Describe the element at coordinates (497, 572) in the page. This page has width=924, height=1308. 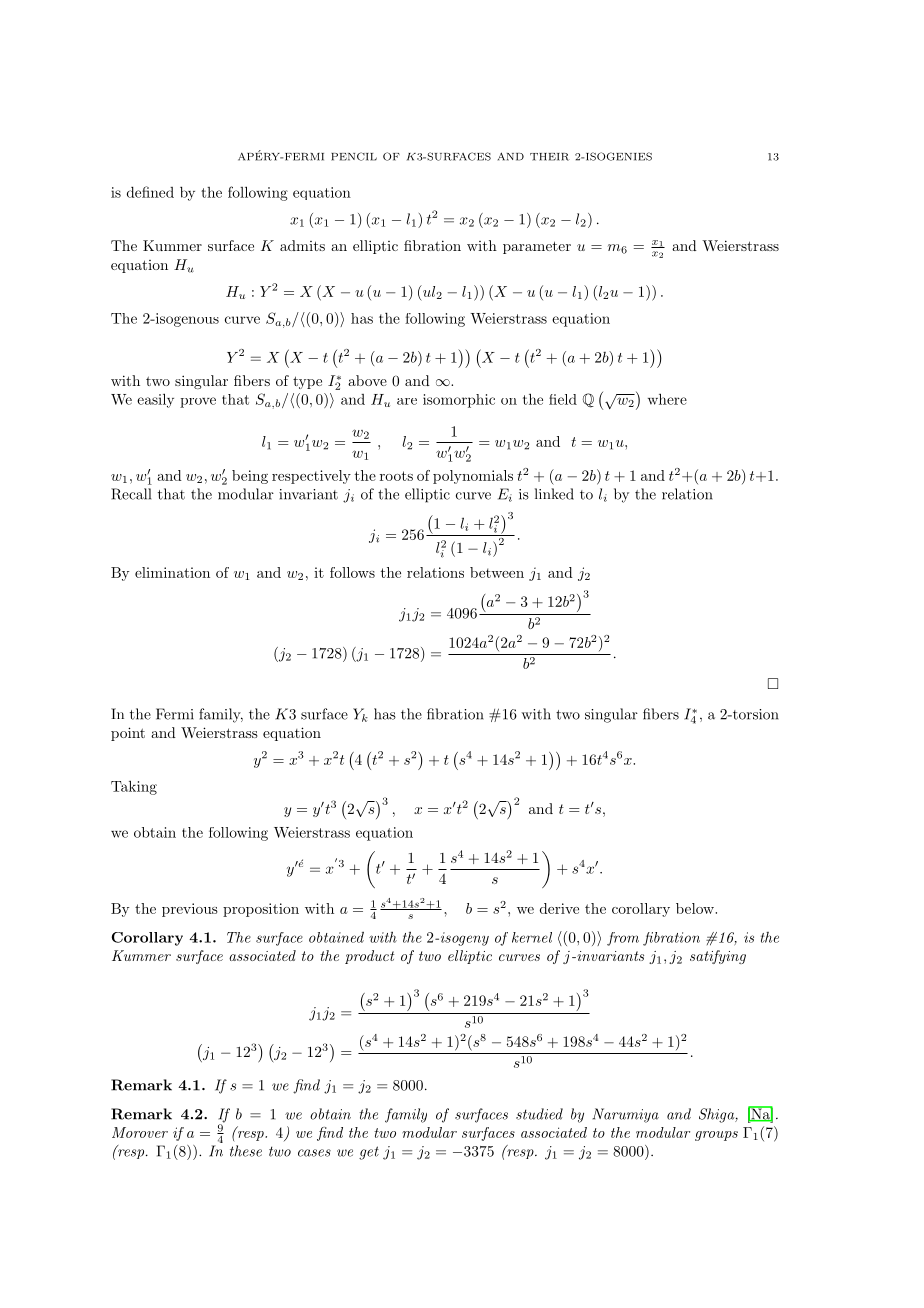
I see `between` at that location.
